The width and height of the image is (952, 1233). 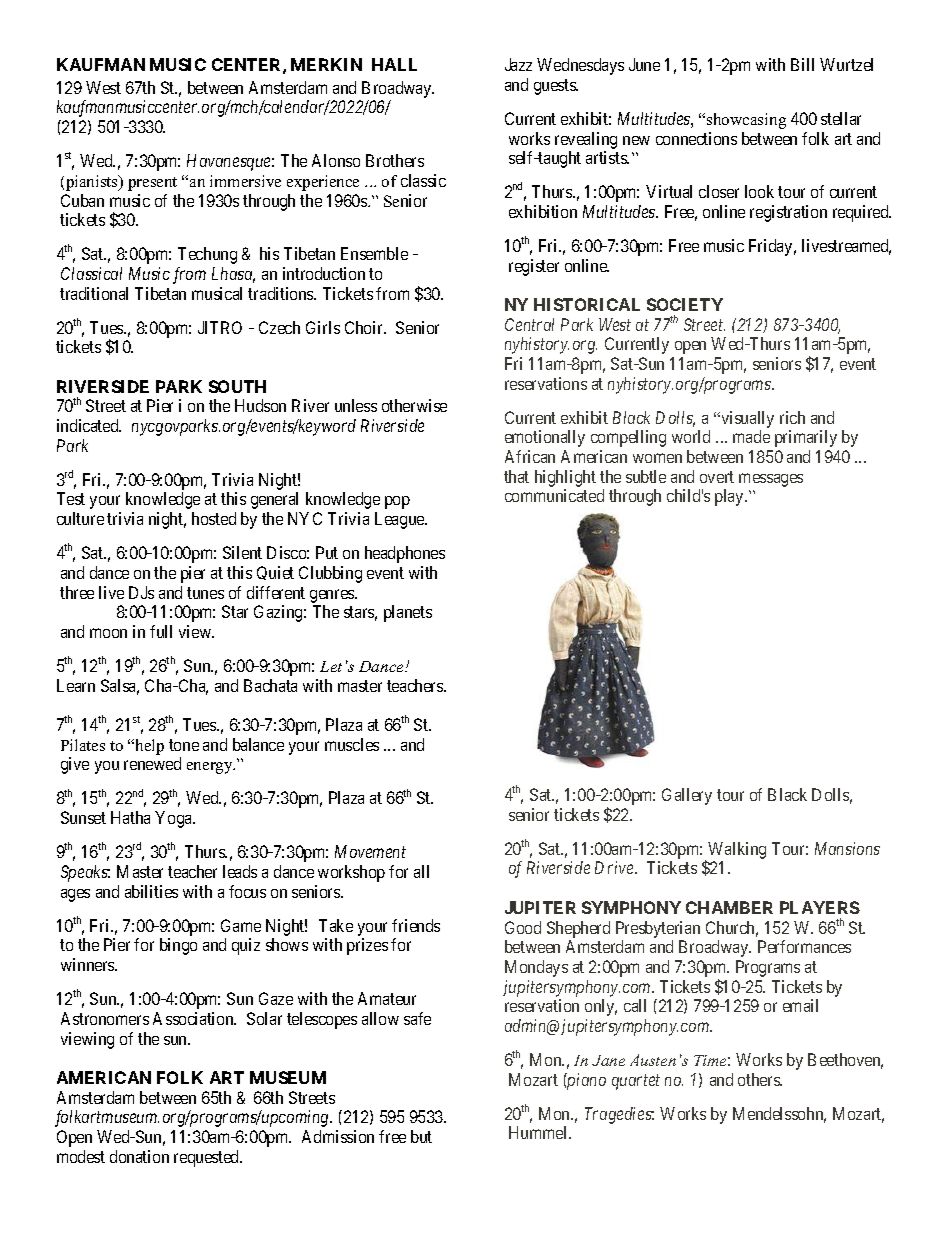 What do you see at coordinates (746, 121) in the image?
I see `showcasing` at bounding box center [746, 121].
